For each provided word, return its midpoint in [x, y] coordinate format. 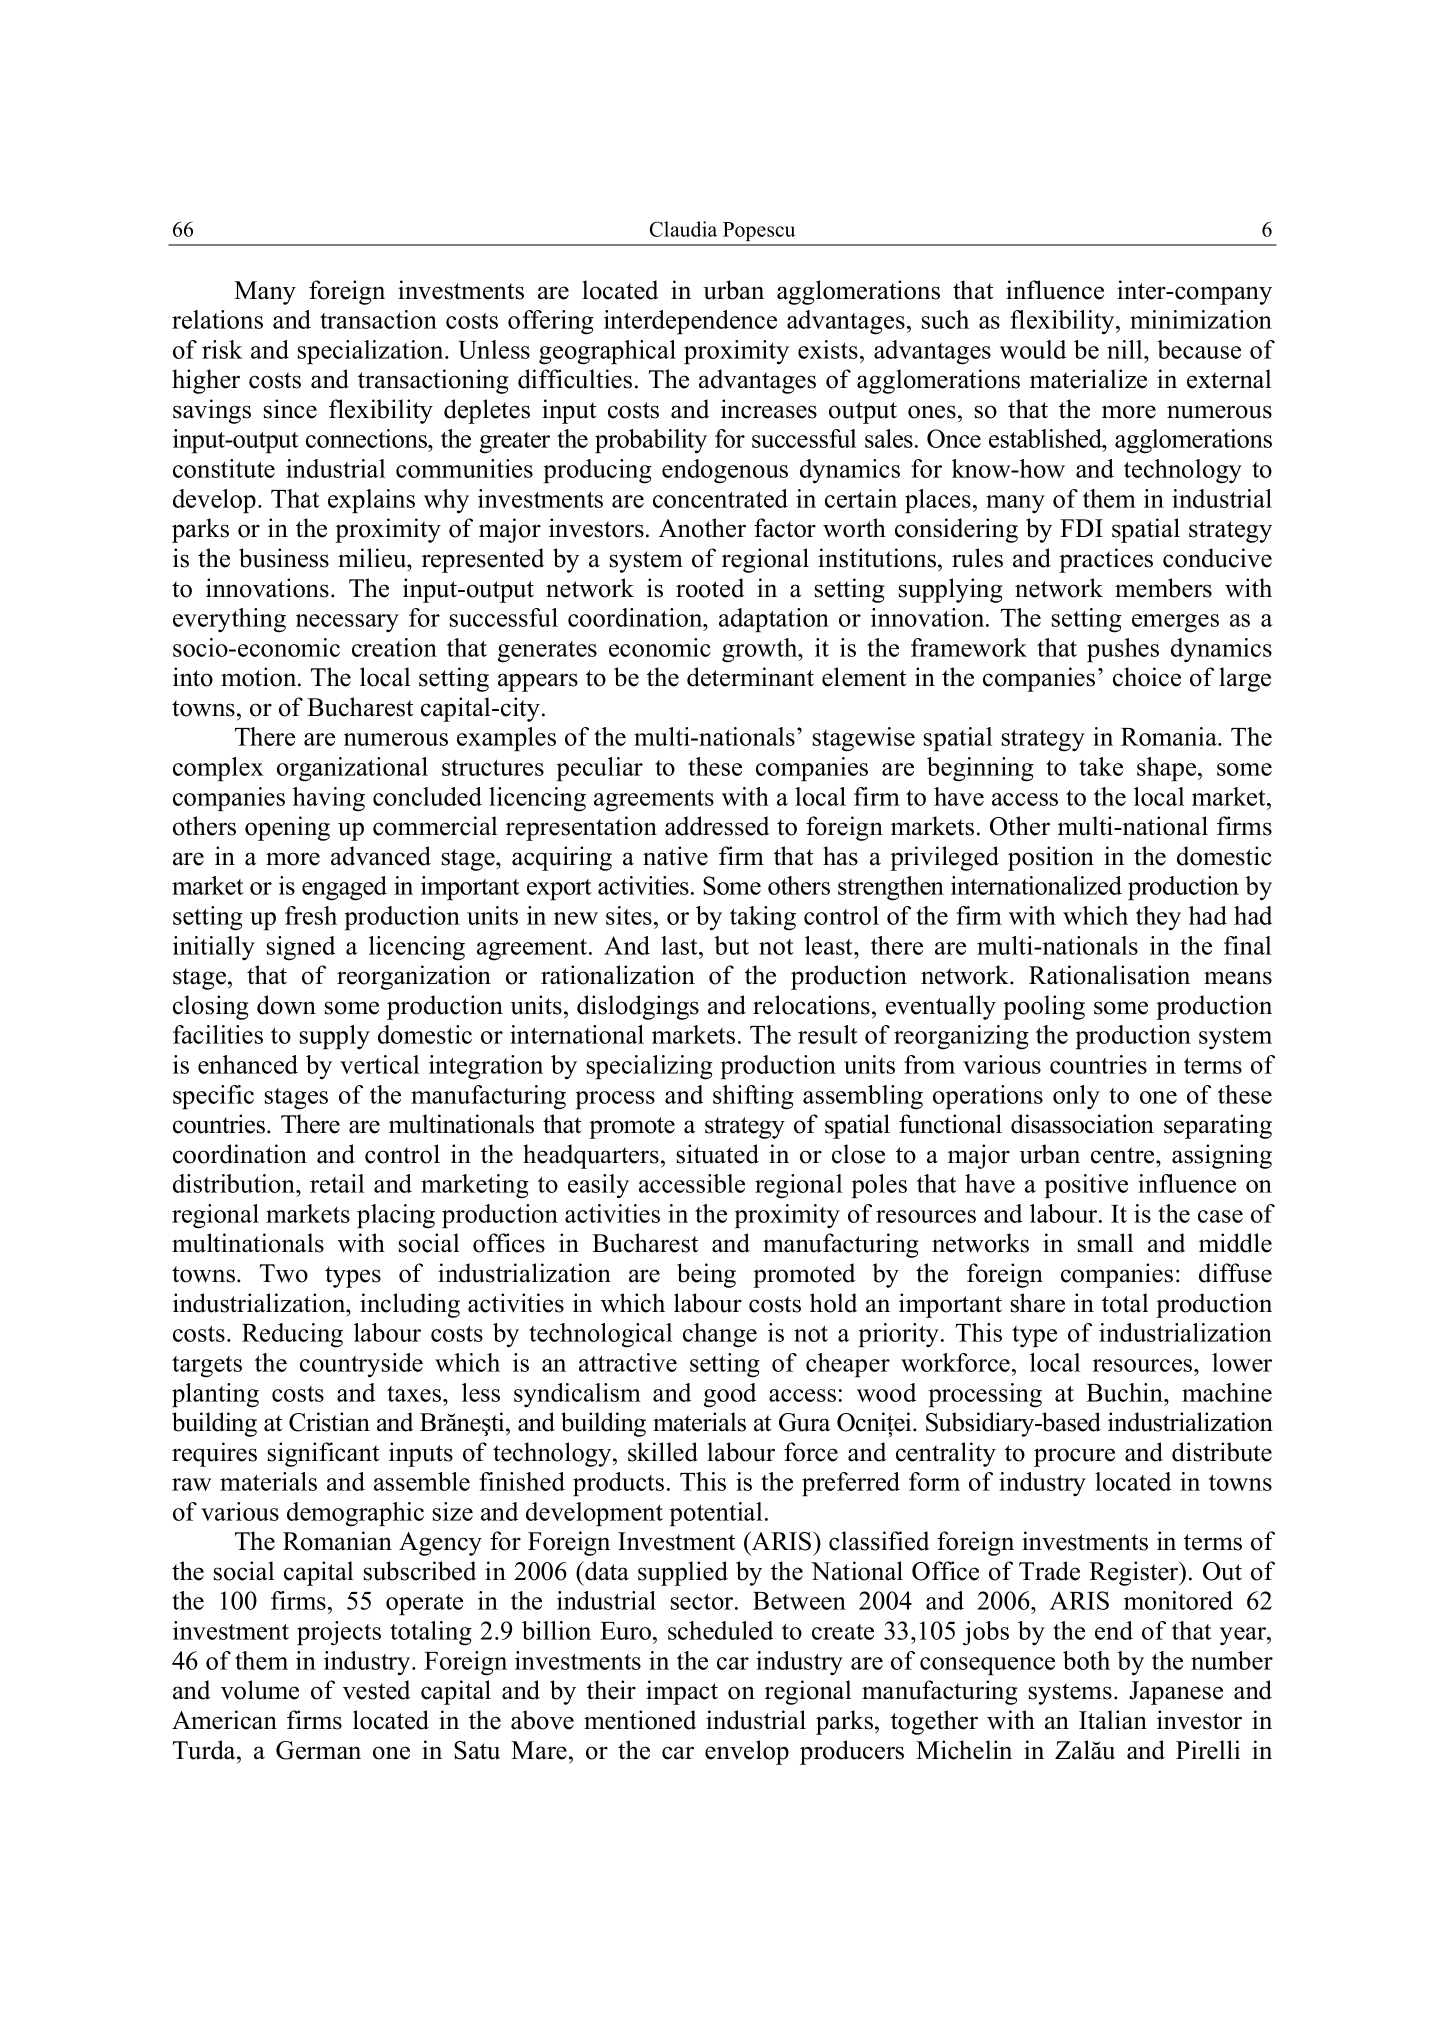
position [1051, 858]
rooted [710, 588]
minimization [1201, 319]
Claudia [683, 229]
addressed [717, 826]
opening [287, 828]
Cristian [329, 1422]
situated [718, 1154]
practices [1106, 560]
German [318, 1750]
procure [1074, 1457]
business [284, 558]
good [730, 1395]
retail [337, 1183]
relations [217, 319]
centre [1124, 1155]
